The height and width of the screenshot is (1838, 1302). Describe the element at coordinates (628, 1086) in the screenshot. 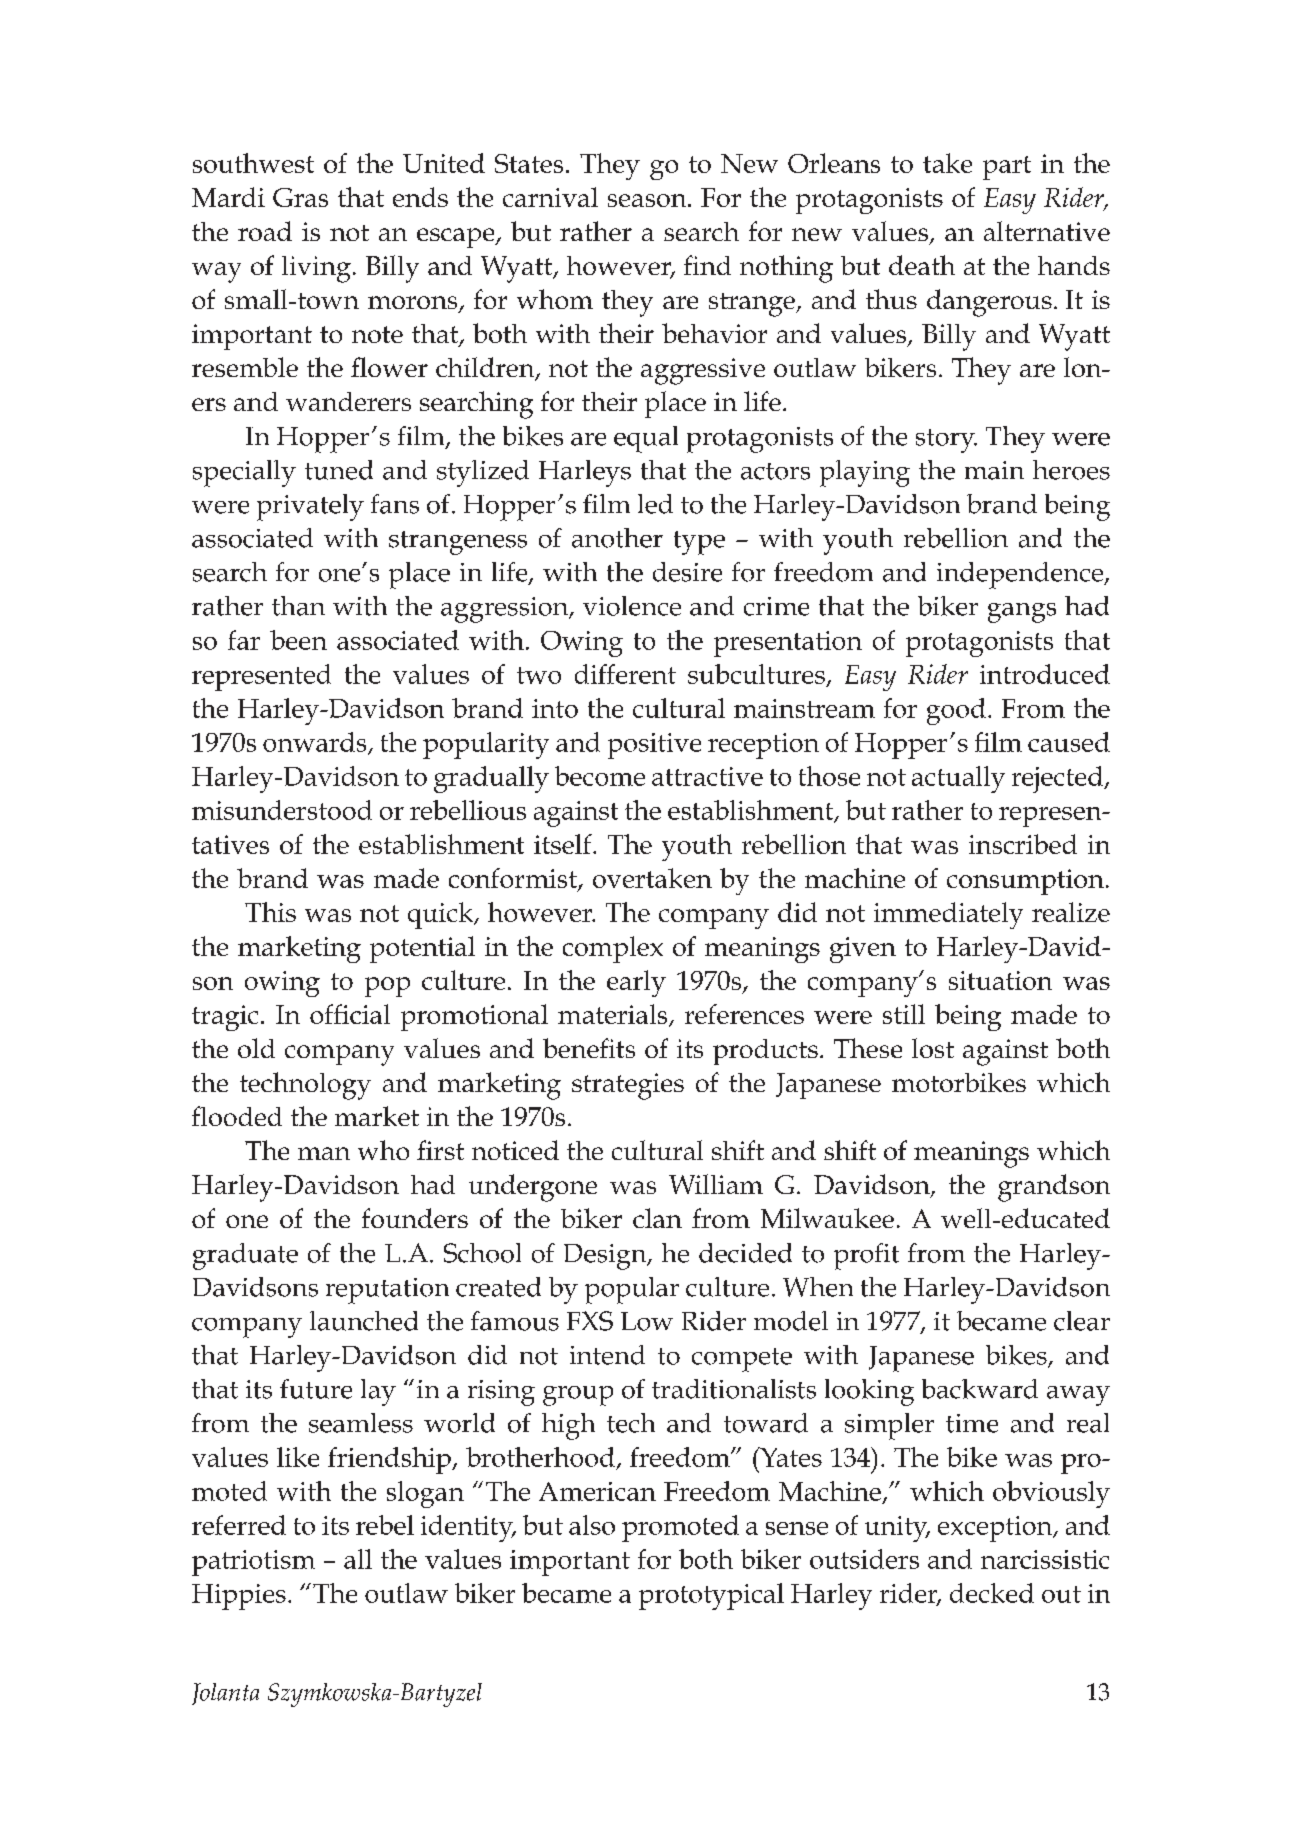

I see `strategies` at that location.
